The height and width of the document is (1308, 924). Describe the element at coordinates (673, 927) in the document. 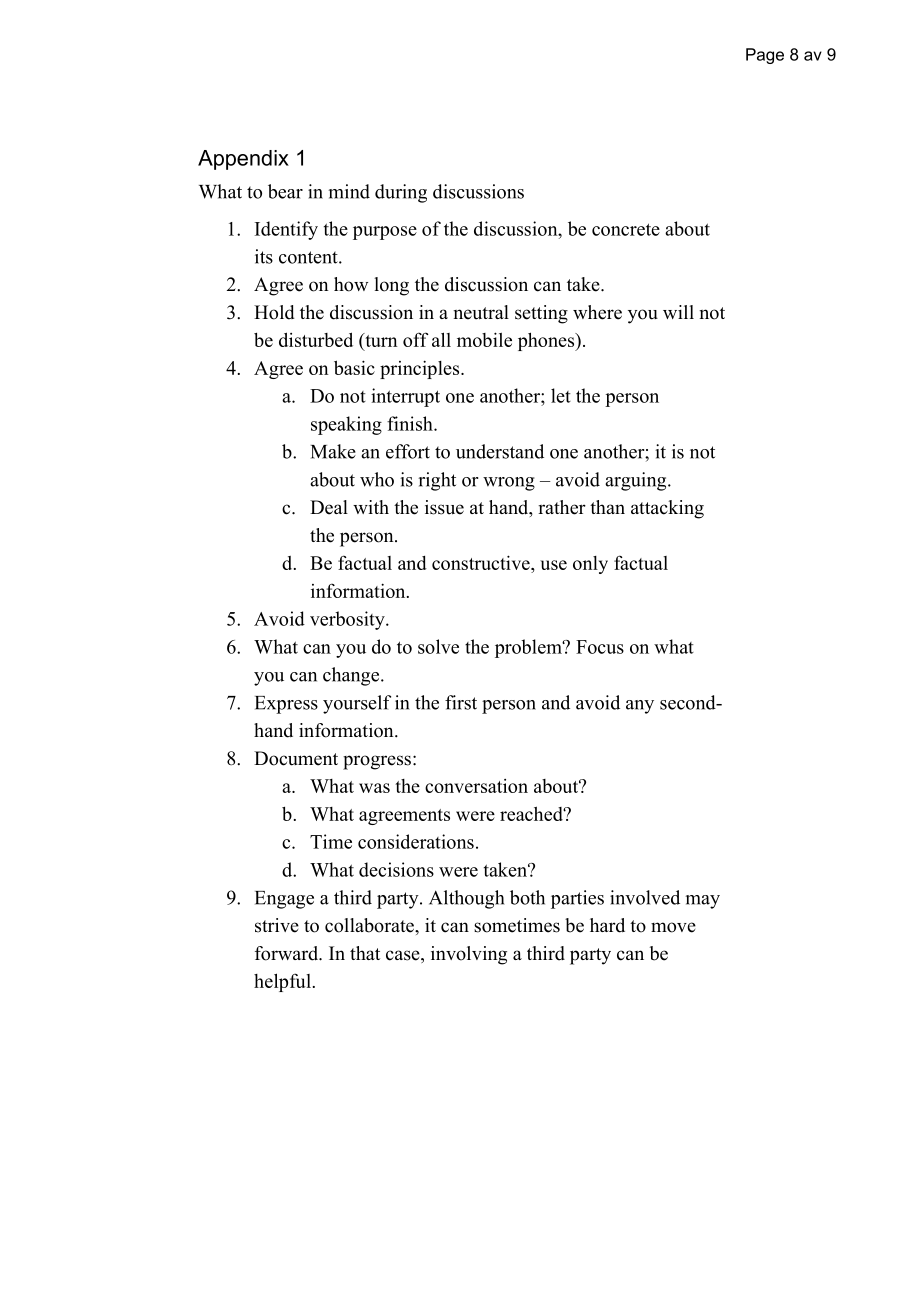

I see `move` at that location.
